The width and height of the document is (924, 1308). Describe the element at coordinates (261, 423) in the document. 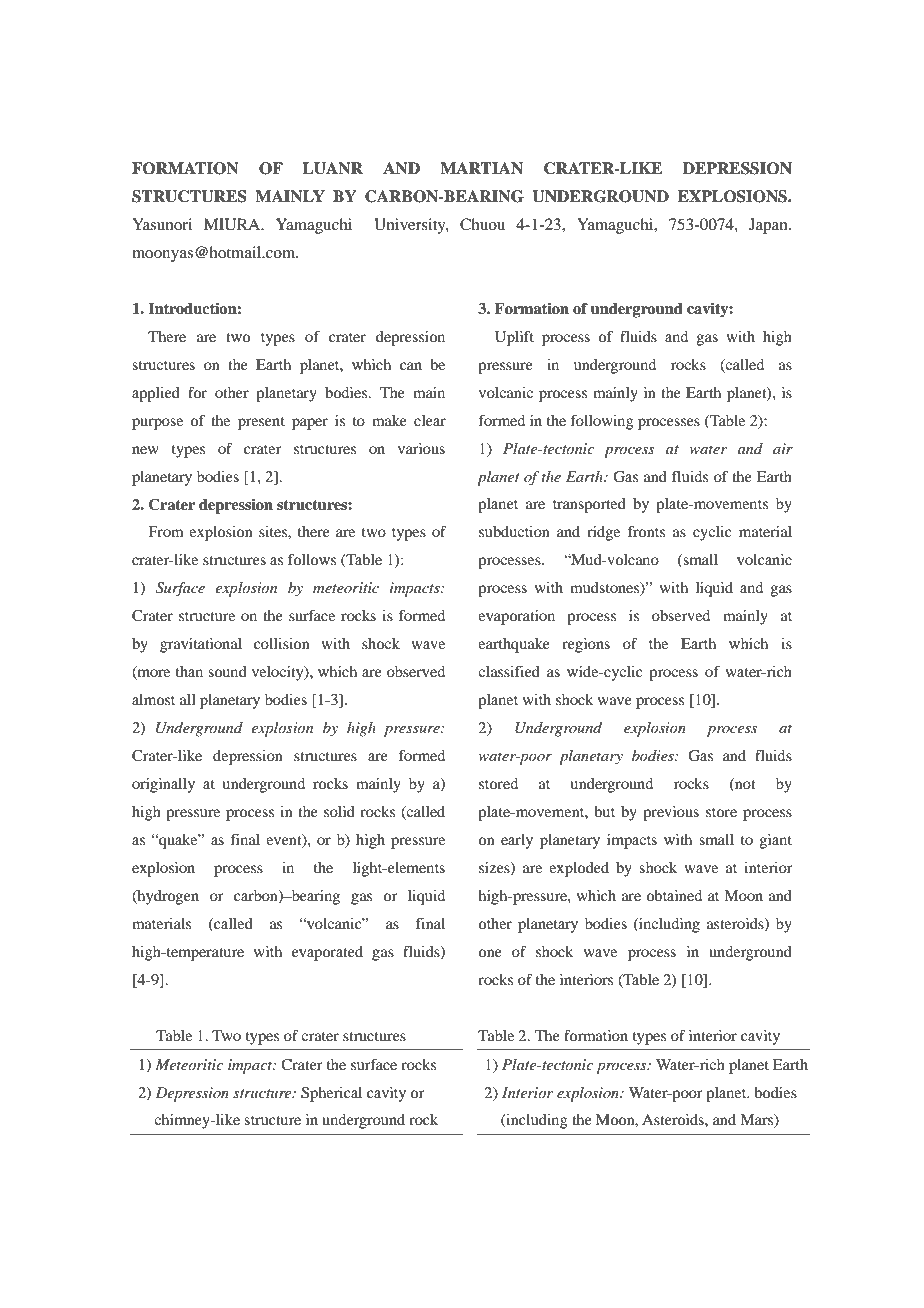

I see `present` at that location.
